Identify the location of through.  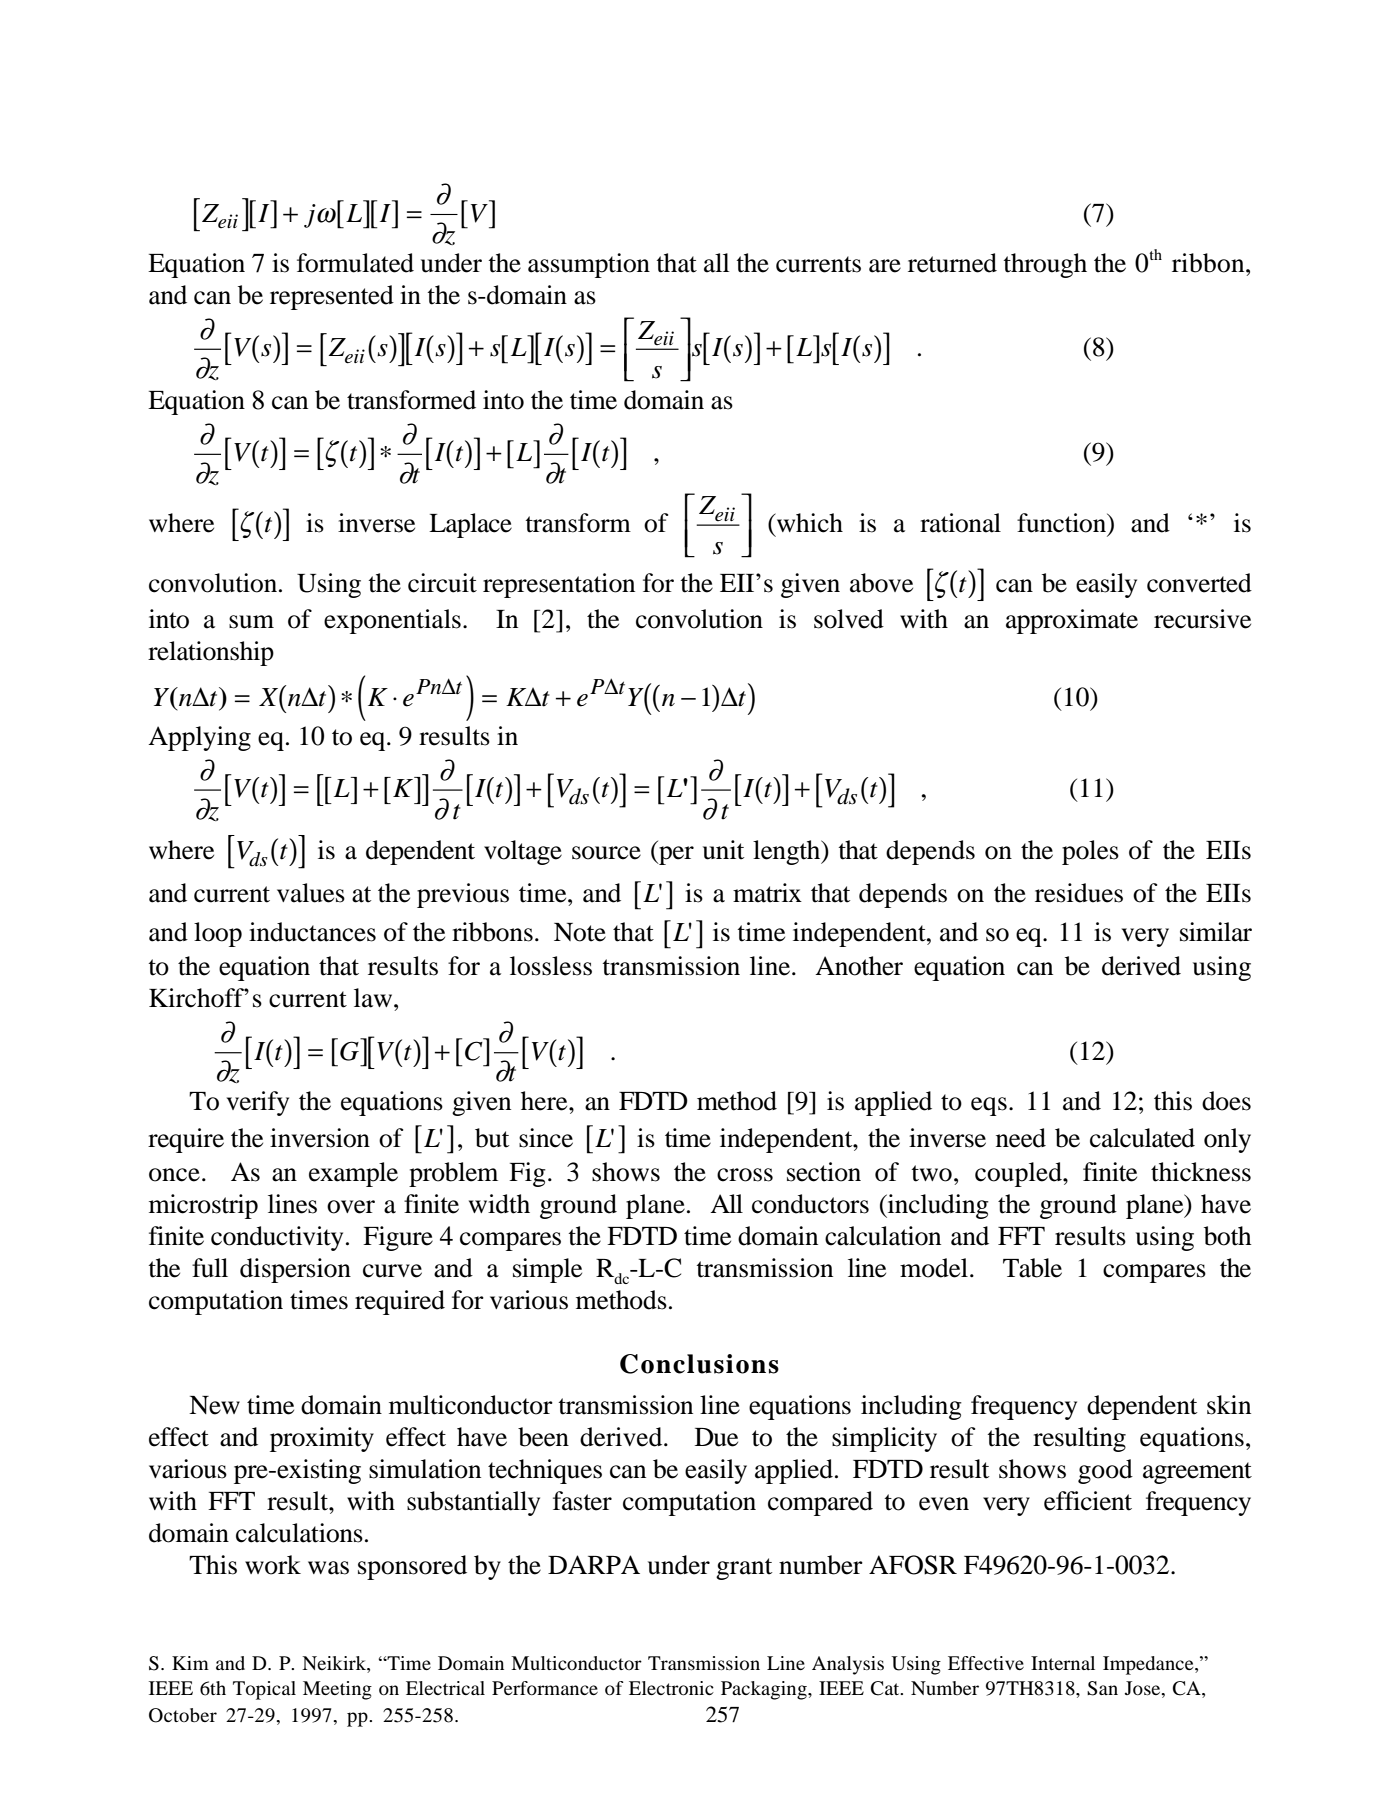
(1045, 265).
